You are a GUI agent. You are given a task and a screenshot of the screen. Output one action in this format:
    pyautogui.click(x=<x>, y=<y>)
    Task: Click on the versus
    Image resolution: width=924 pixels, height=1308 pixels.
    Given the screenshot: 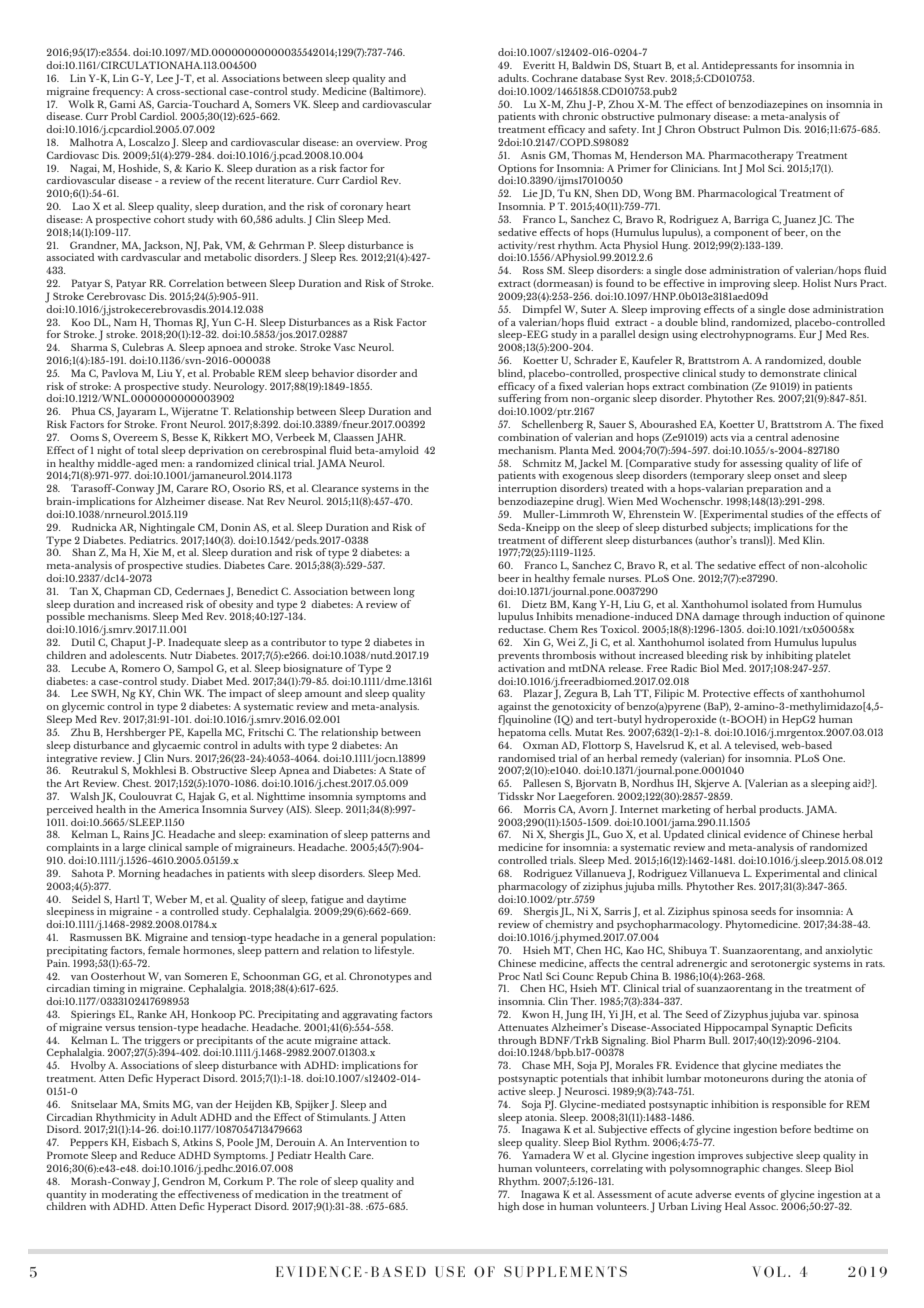 What is the action you would take?
    pyautogui.click(x=120, y=1028)
